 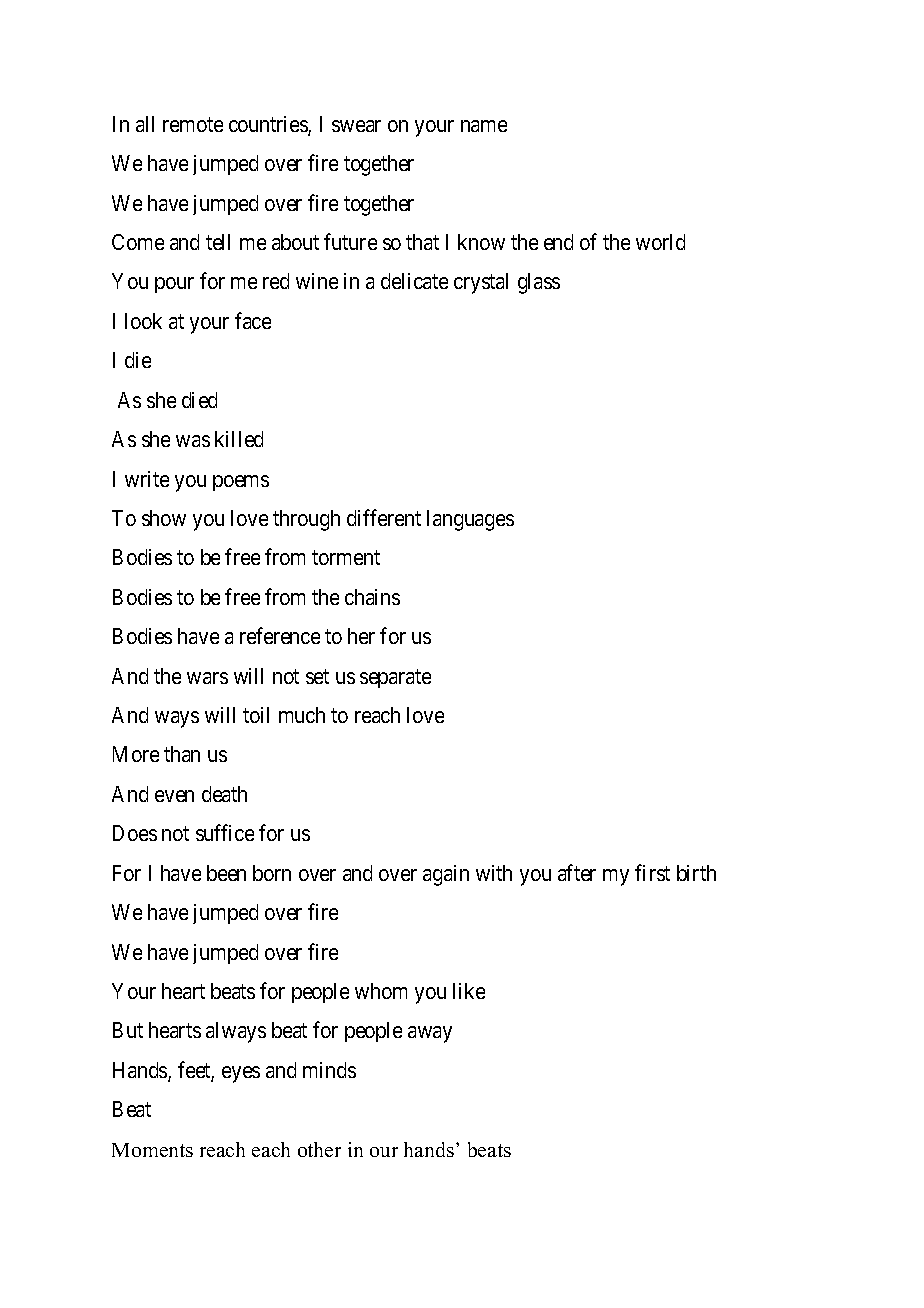 What do you see at coordinates (356, 126) in the document?
I see `swear` at bounding box center [356, 126].
